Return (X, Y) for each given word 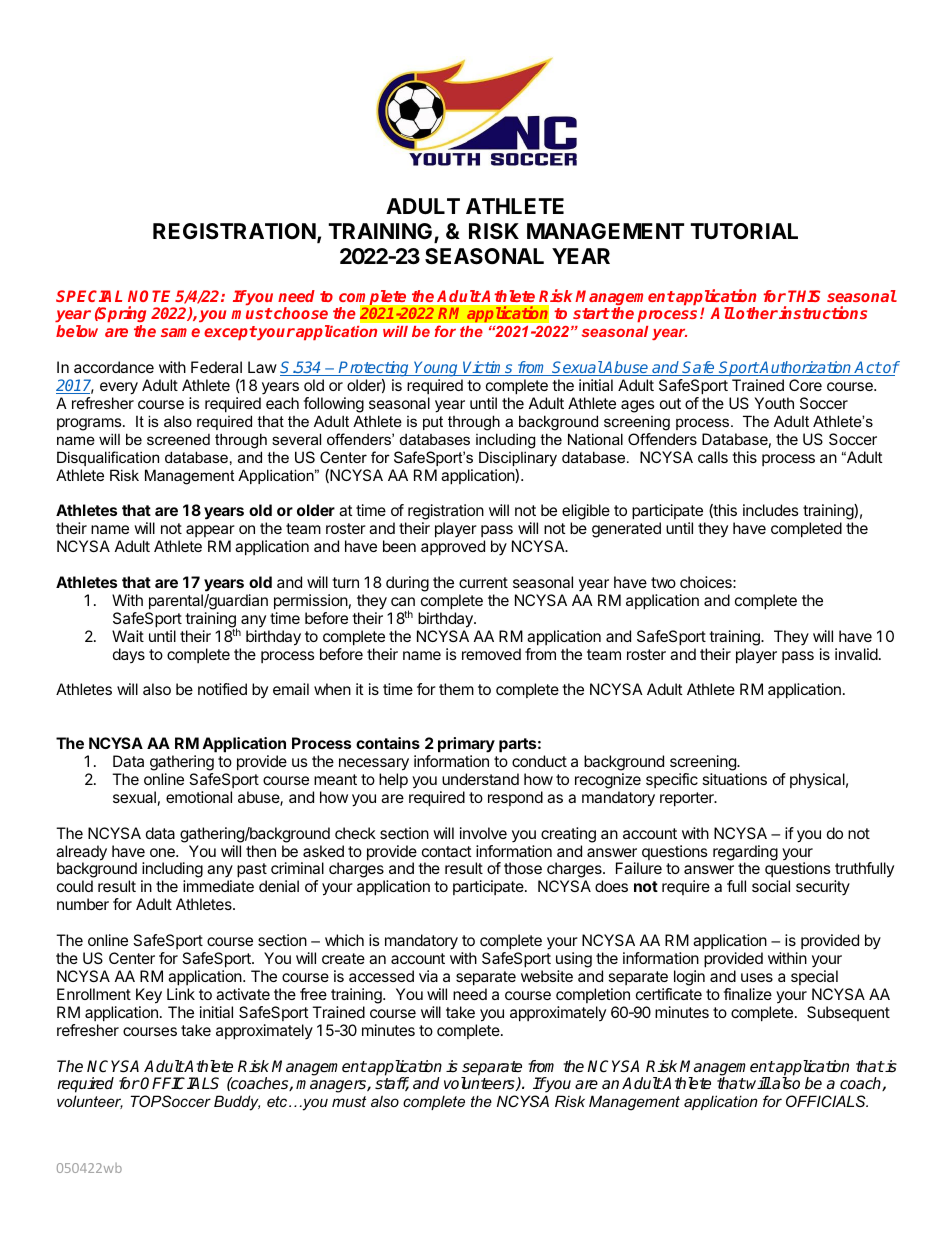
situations (735, 779)
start (591, 313)
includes (771, 510)
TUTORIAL (744, 231)
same (180, 332)
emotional (199, 797)
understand (480, 779)
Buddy (237, 1103)
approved (453, 548)
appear (210, 533)
